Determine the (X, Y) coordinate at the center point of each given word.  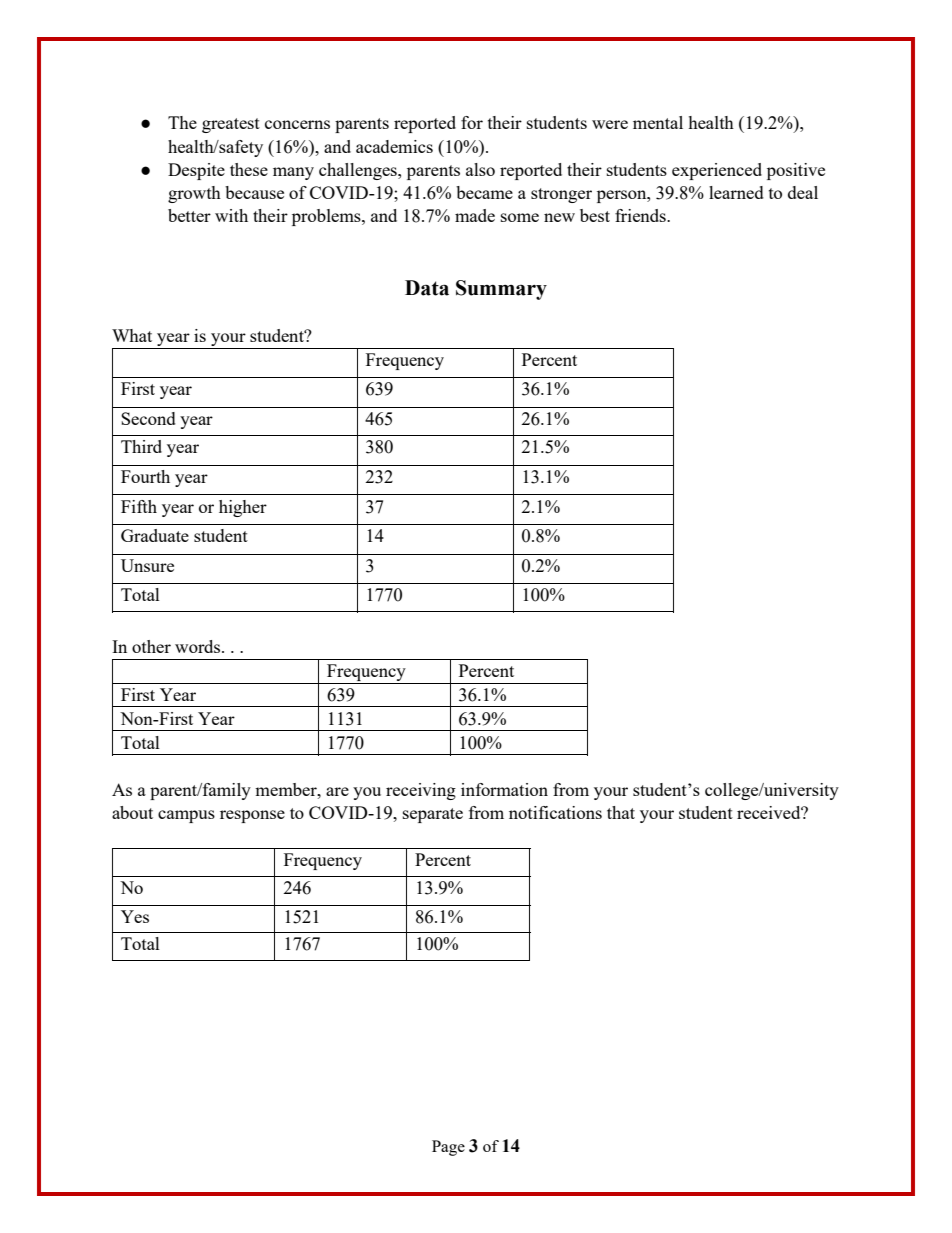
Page (448, 1148)
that (621, 812)
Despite (196, 171)
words (199, 646)
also (480, 169)
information (504, 789)
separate (433, 815)
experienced (717, 171)
